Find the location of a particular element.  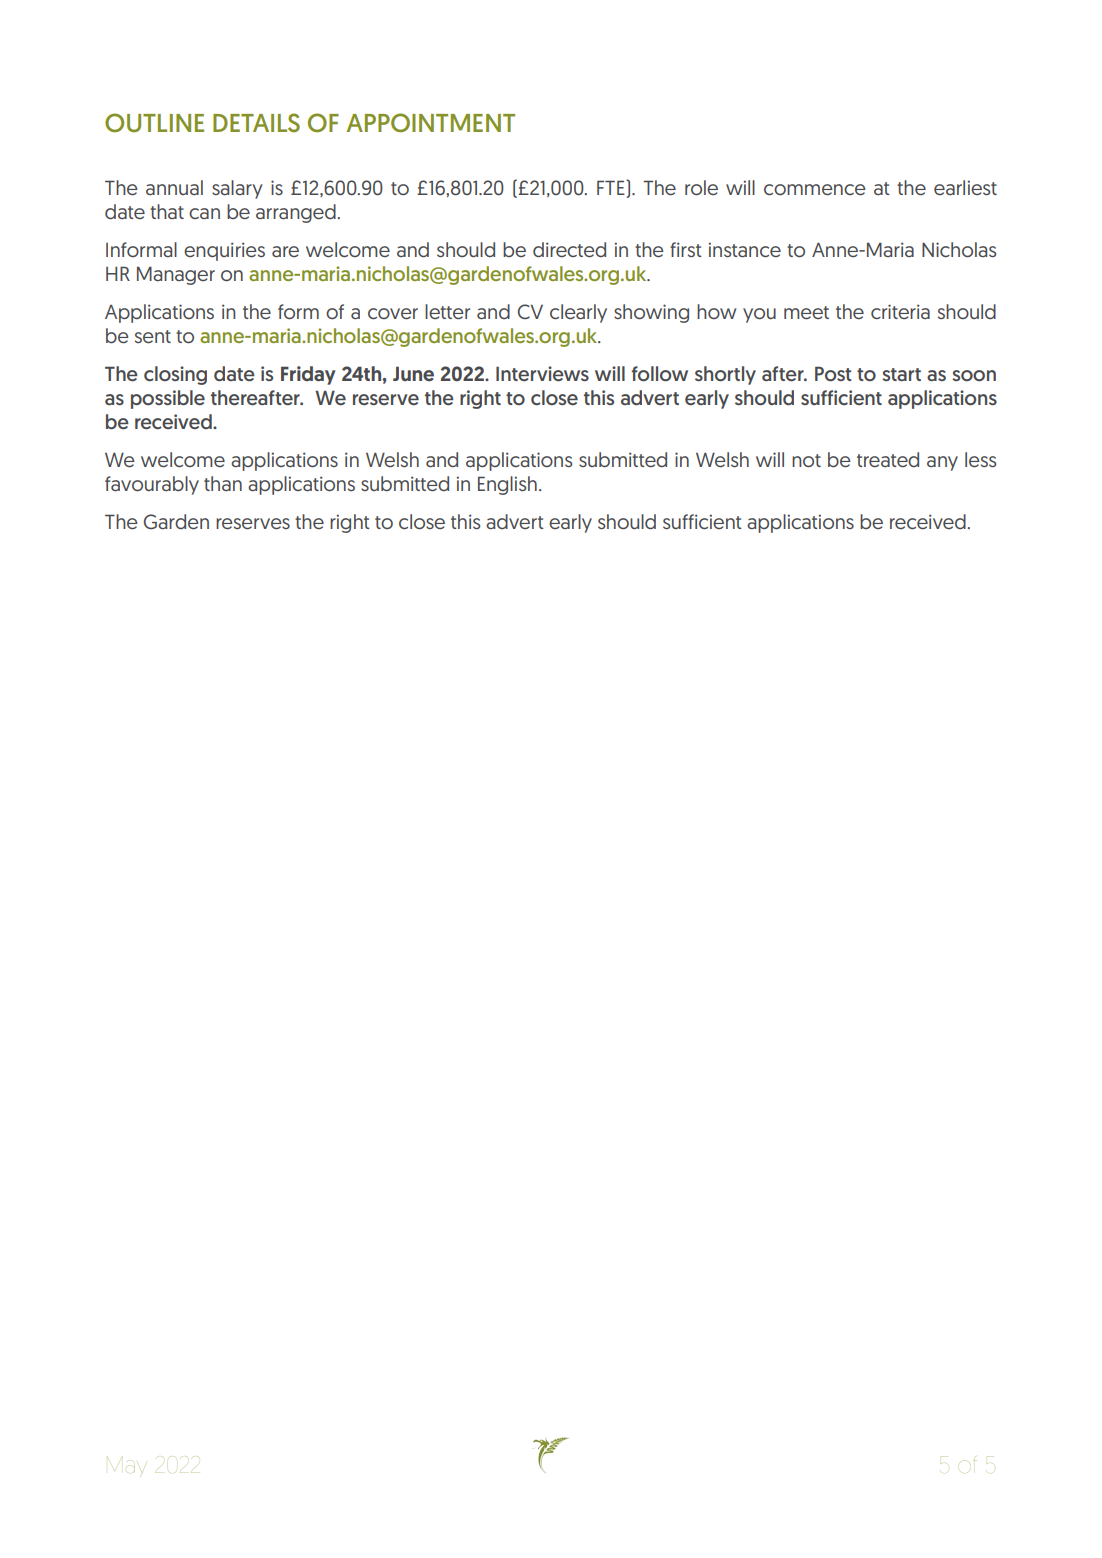

instance is located at coordinates (745, 249).
